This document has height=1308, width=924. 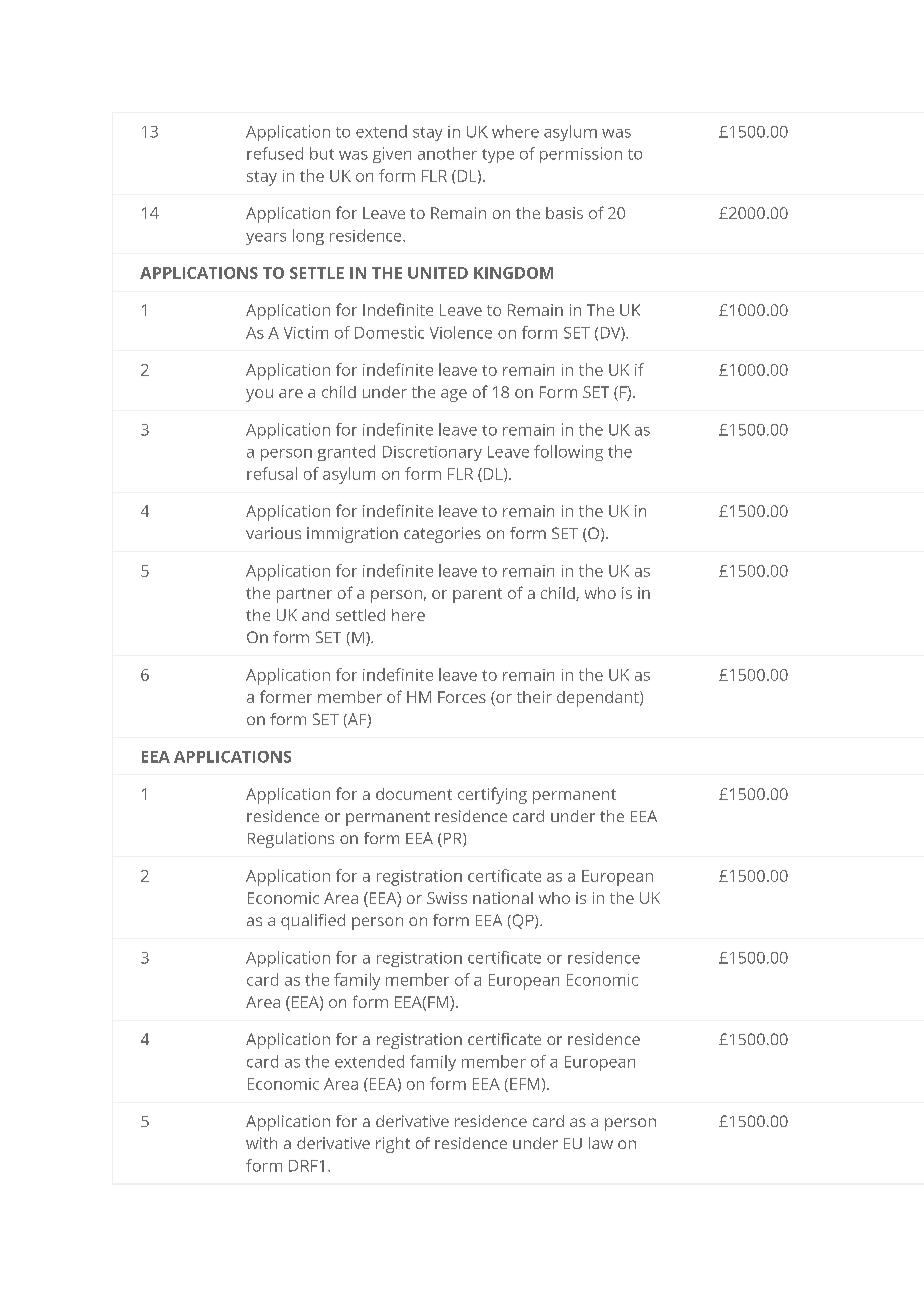 I want to click on certifying, so click(x=492, y=795).
